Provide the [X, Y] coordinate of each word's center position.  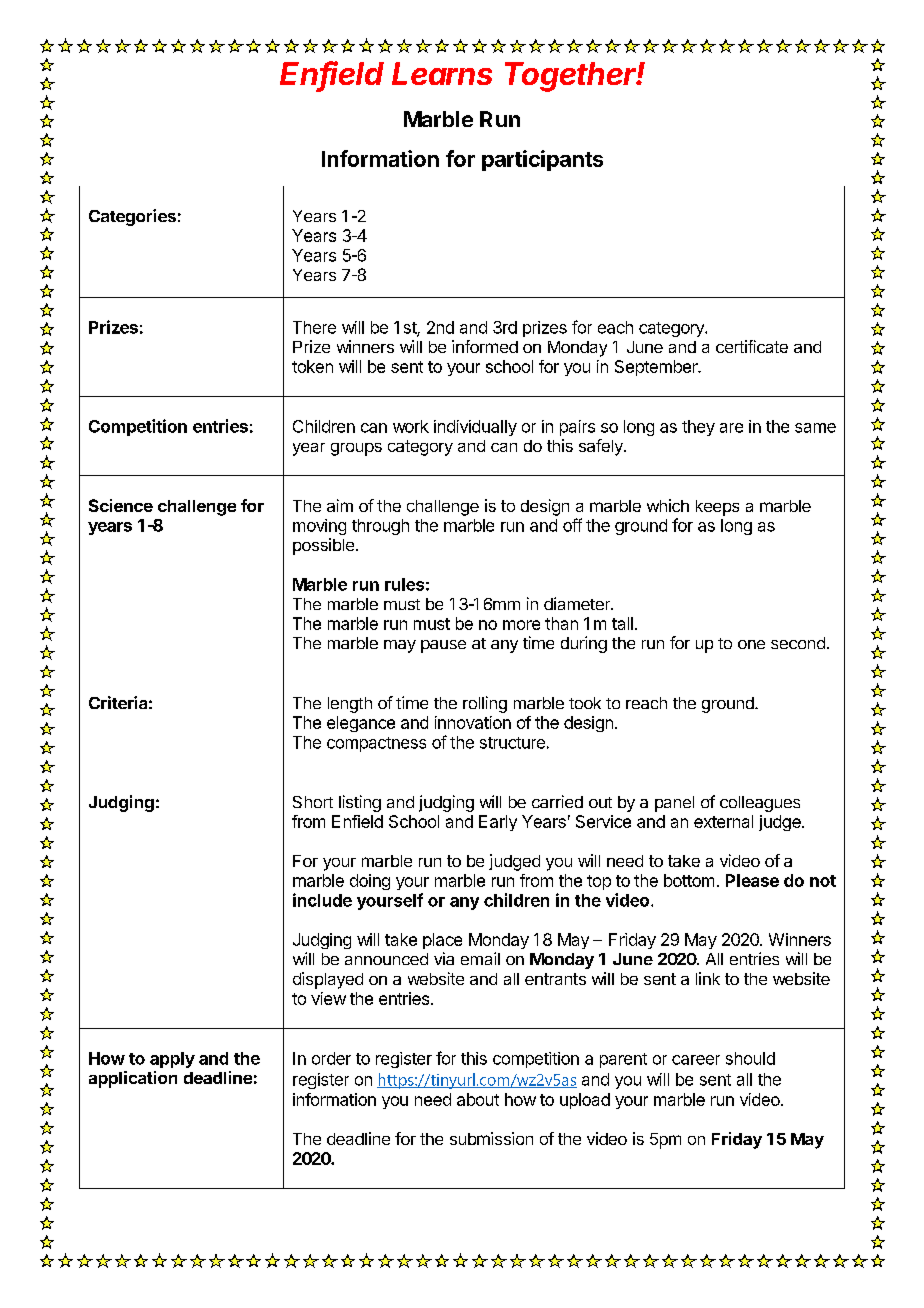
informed [485, 346]
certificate [752, 346]
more [521, 625]
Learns [442, 73]
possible [323, 546]
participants [542, 160]
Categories [132, 217]
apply [172, 1060]
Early [498, 823]
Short [313, 802]
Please [752, 880]
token [312, 366]
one [751, 644]
